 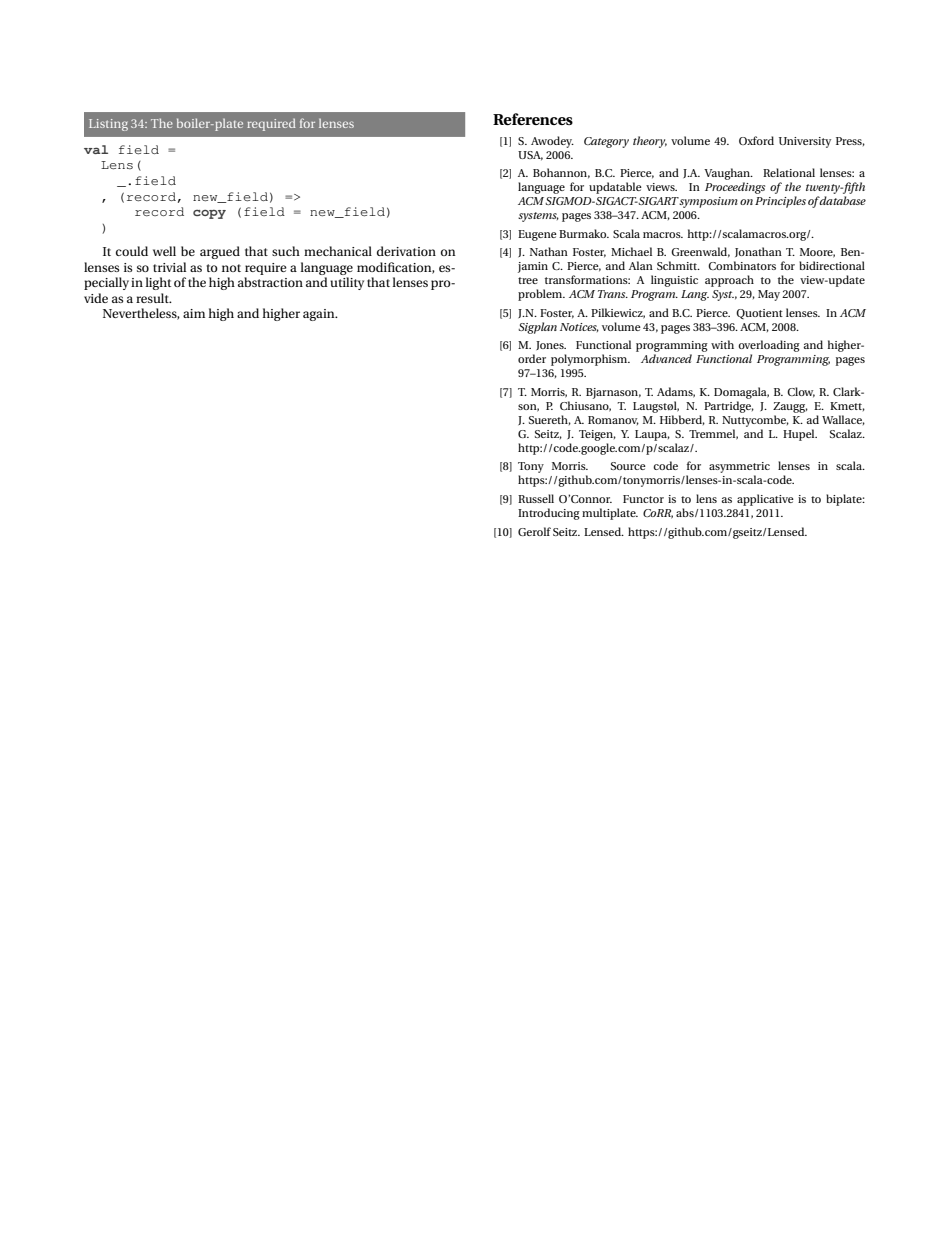 I want to click on Introducing, so click(x=549, y=514).
